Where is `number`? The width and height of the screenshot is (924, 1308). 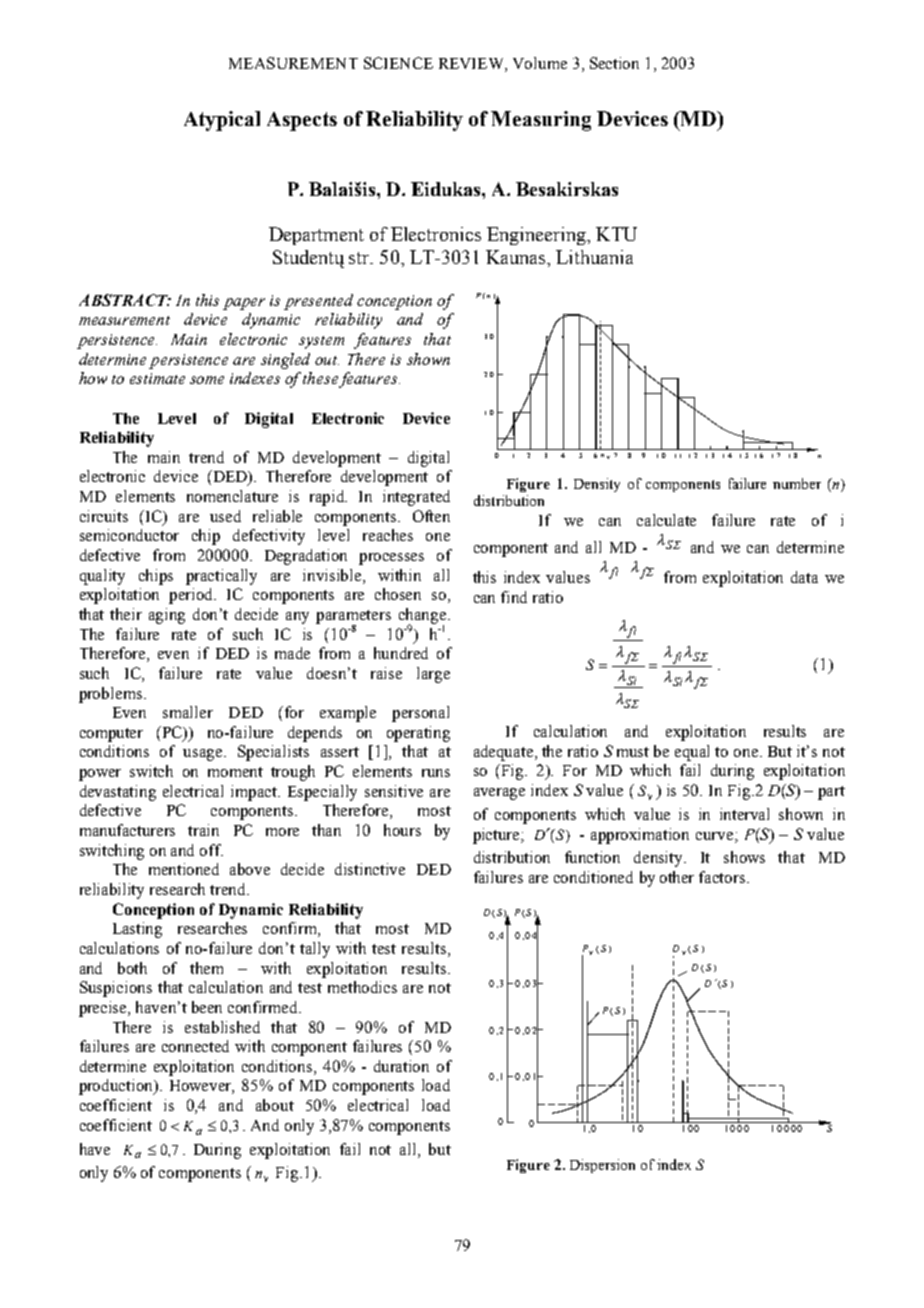
number is located at coordinates (797, 483).
